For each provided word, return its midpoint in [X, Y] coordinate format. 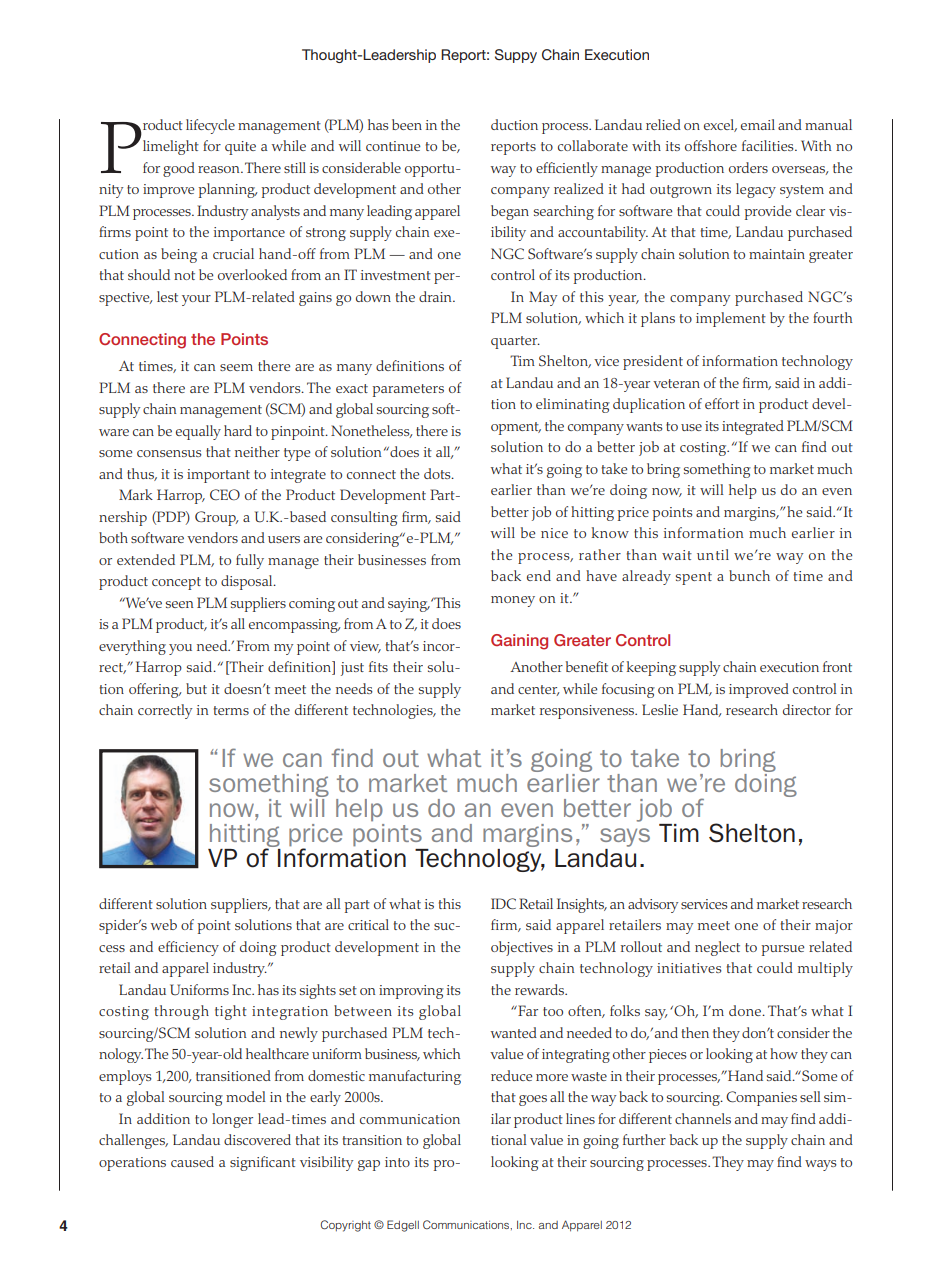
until [713, 554]
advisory [653, 905]
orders [748, 167]
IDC [503, 904]
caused [192, 1161]
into [397, 1162]
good [179, 169]
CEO [225, 494]
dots [438, 473]
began [510, 212]
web [164, 924]
